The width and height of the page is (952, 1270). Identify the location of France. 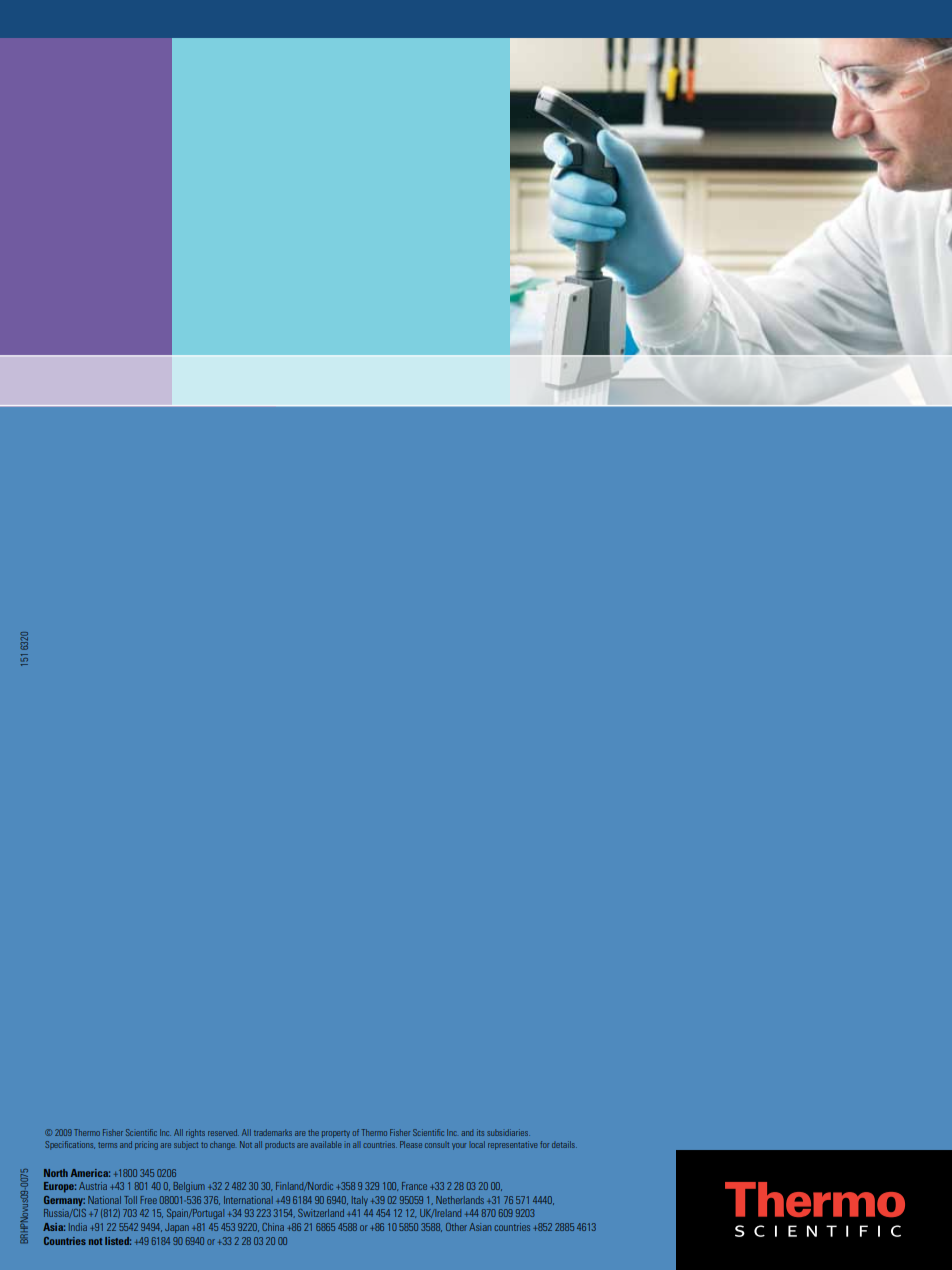
(414, 1186).
